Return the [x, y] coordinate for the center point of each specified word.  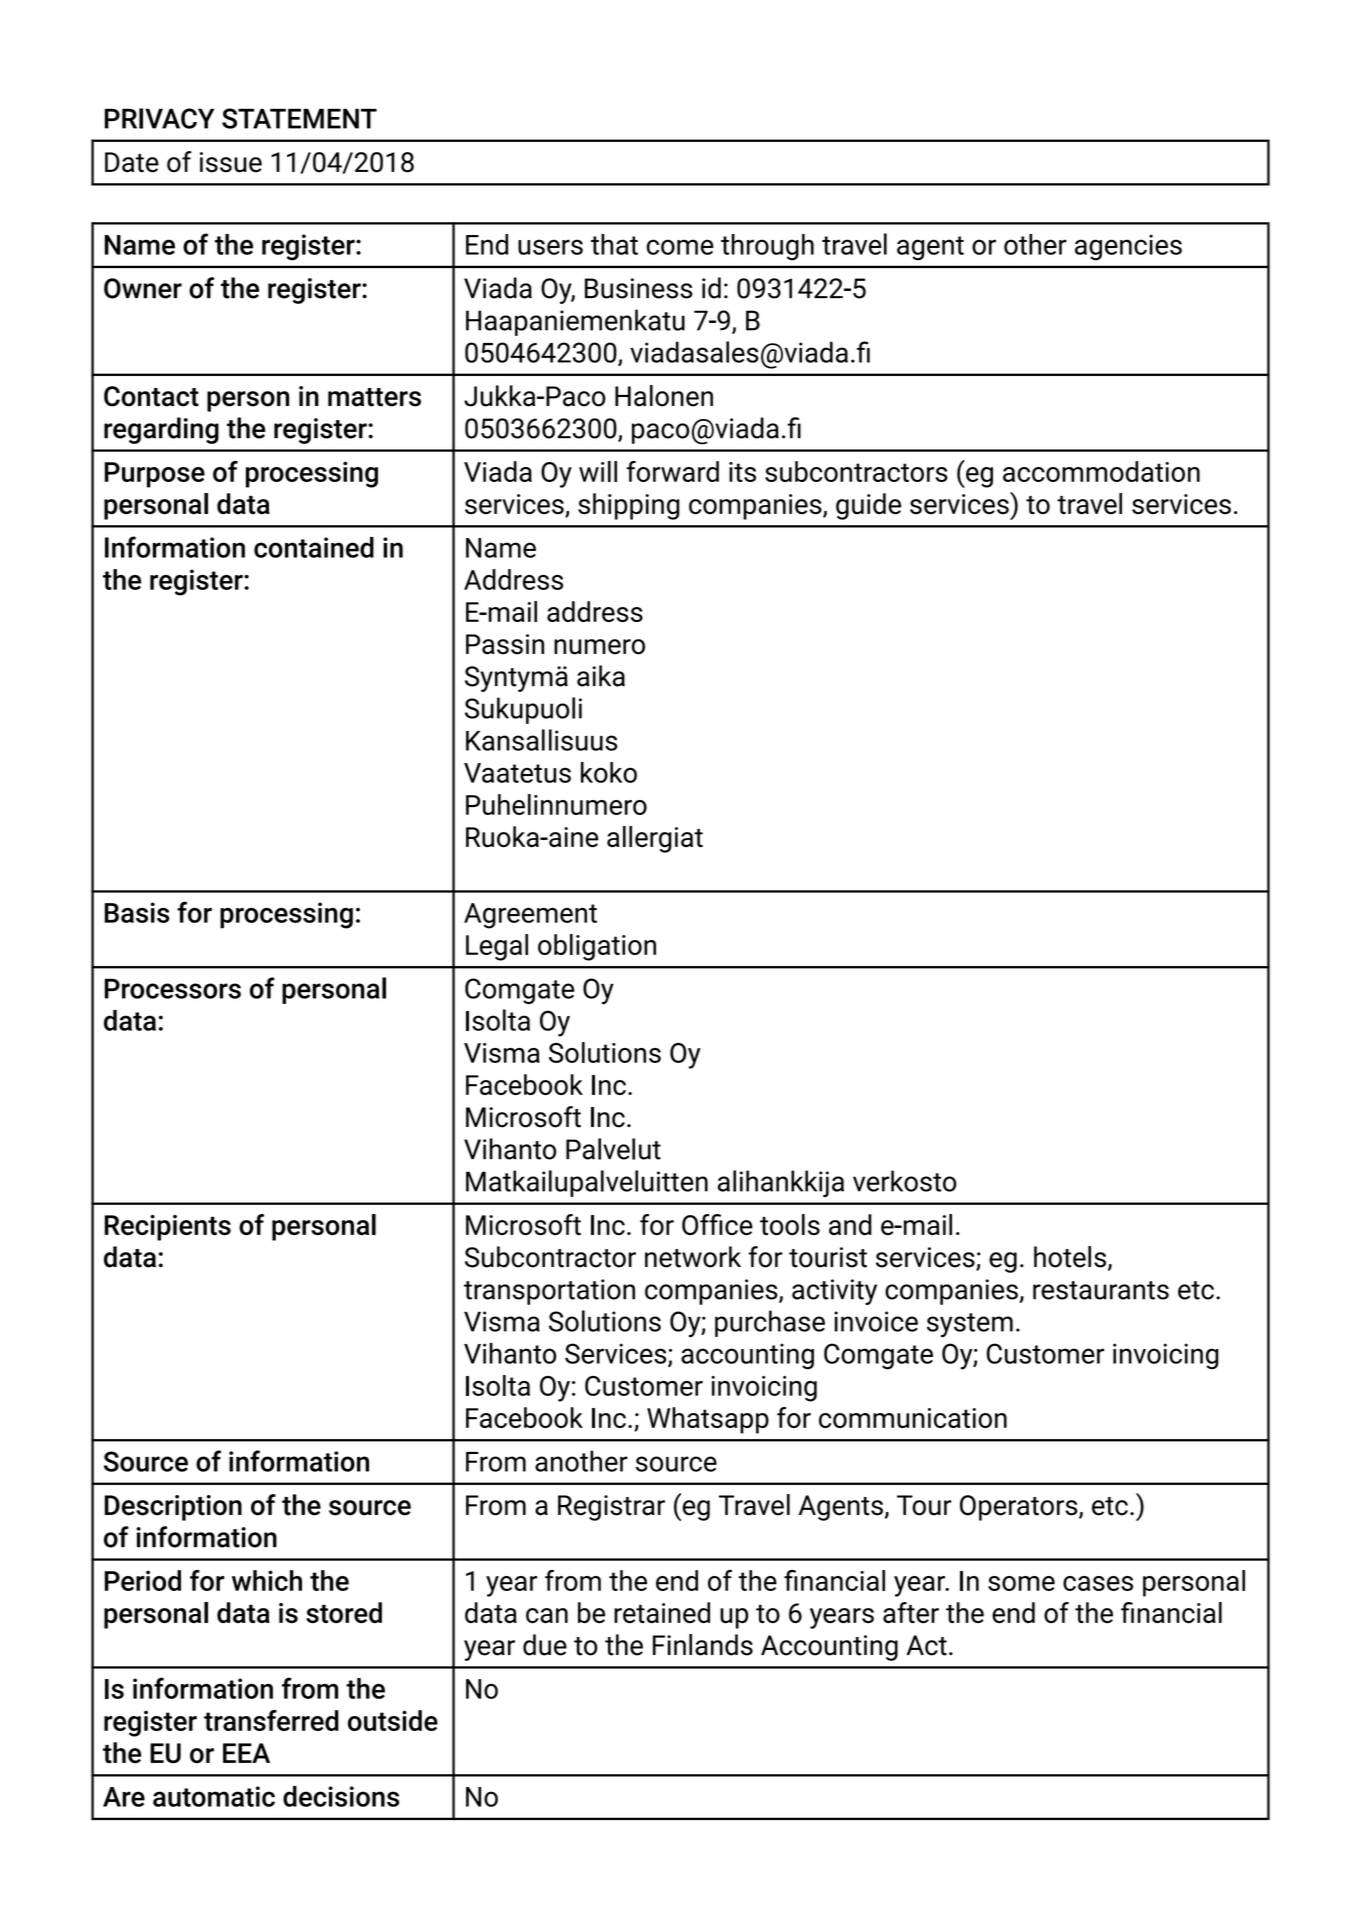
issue [231, 162]
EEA [246, 1753]
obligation [597, 947]
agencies [1128, 247]
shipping [629, 506]
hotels [1070, 1257]
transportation [549, 1292]
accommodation [1101, 471]
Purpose [155, 475]
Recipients [168, 1228]
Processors [173, 989]
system [970, 1325]
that [614, 244]
